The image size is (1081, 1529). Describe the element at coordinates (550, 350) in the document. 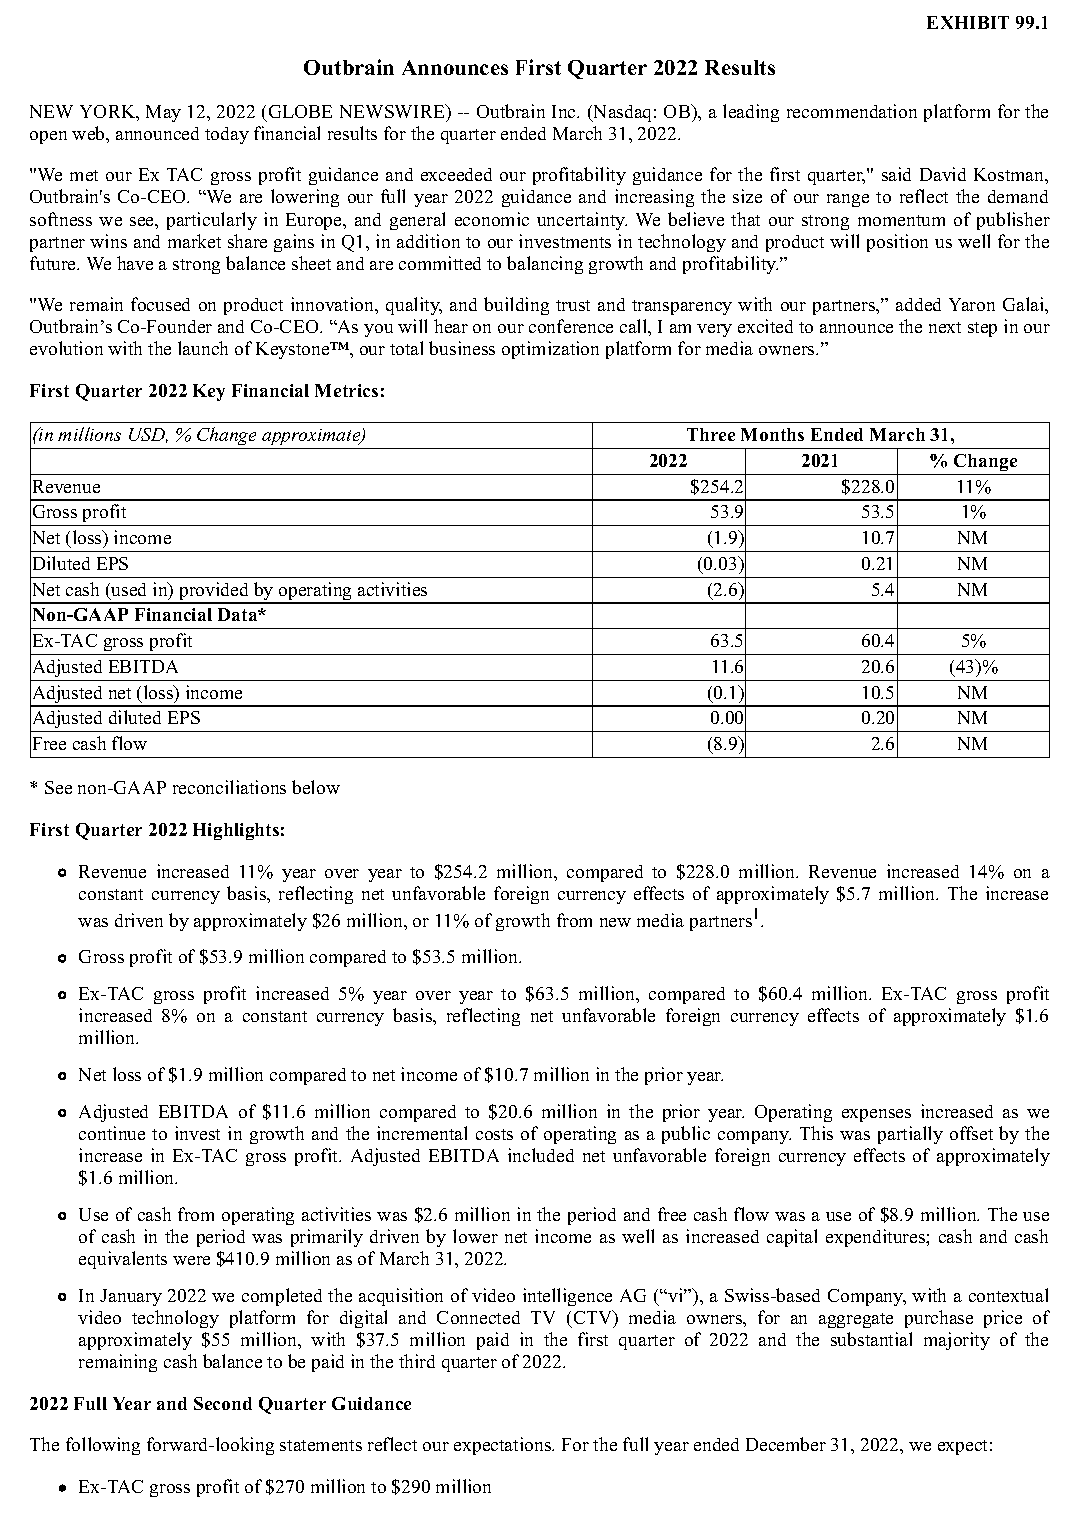

I see `optimization` at that location.
